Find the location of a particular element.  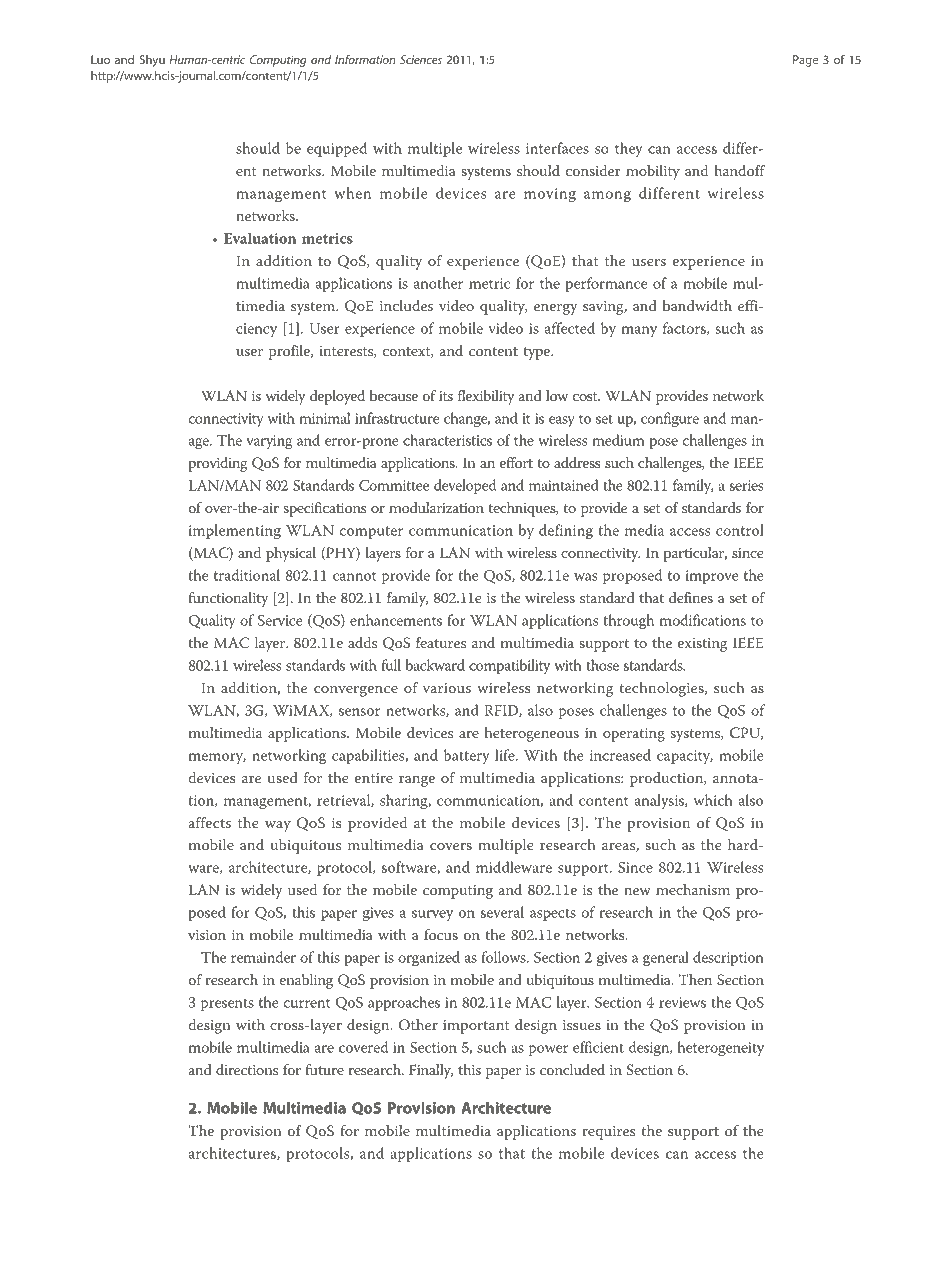

Sciences is located at coordinates (421, 59).
